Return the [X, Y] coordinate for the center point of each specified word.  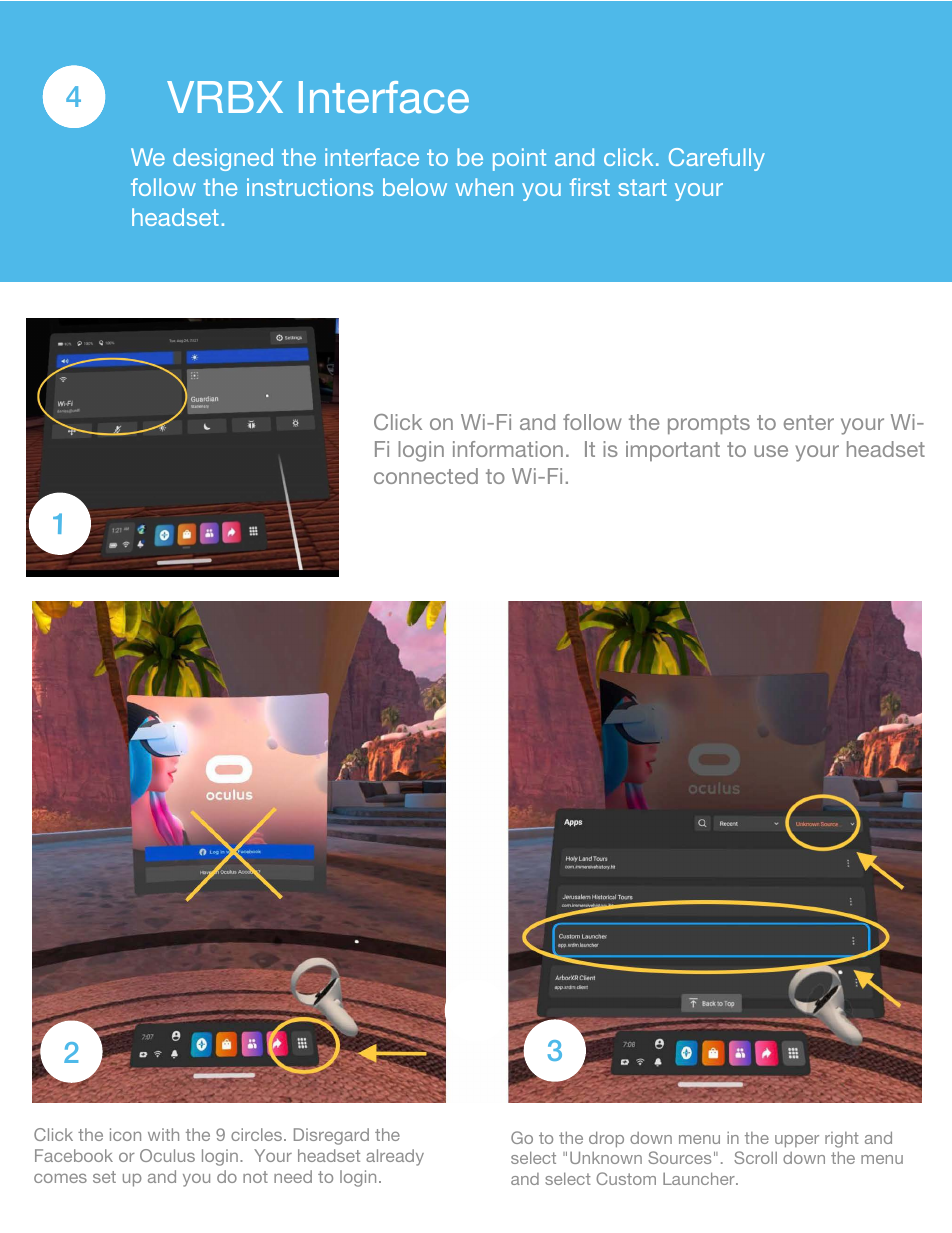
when [484, 187]
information [508, 449]
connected [426, 476]
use [771, 451]
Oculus [167, 1155]
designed [223, 159]
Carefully [717, 159]
